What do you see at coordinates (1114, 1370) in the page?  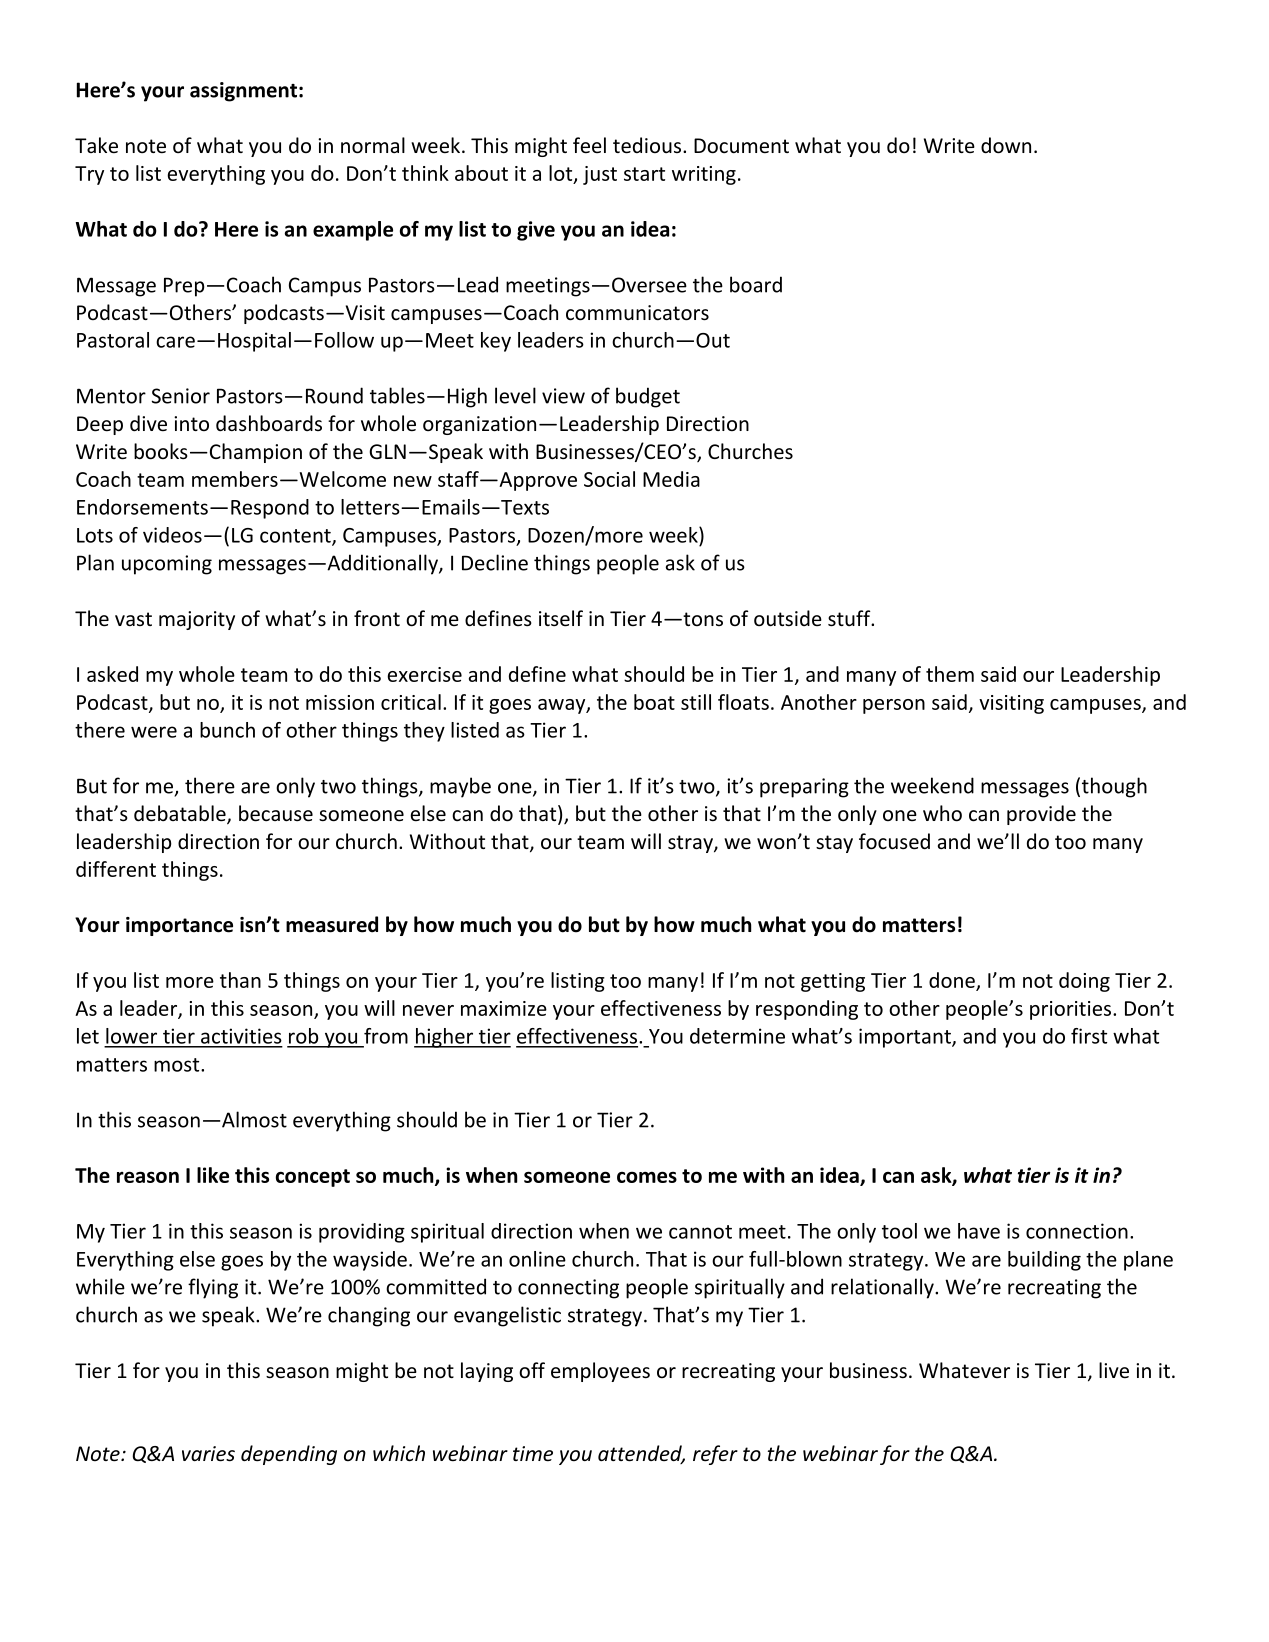 I see `live` at bounding box center [1114, 1370].
